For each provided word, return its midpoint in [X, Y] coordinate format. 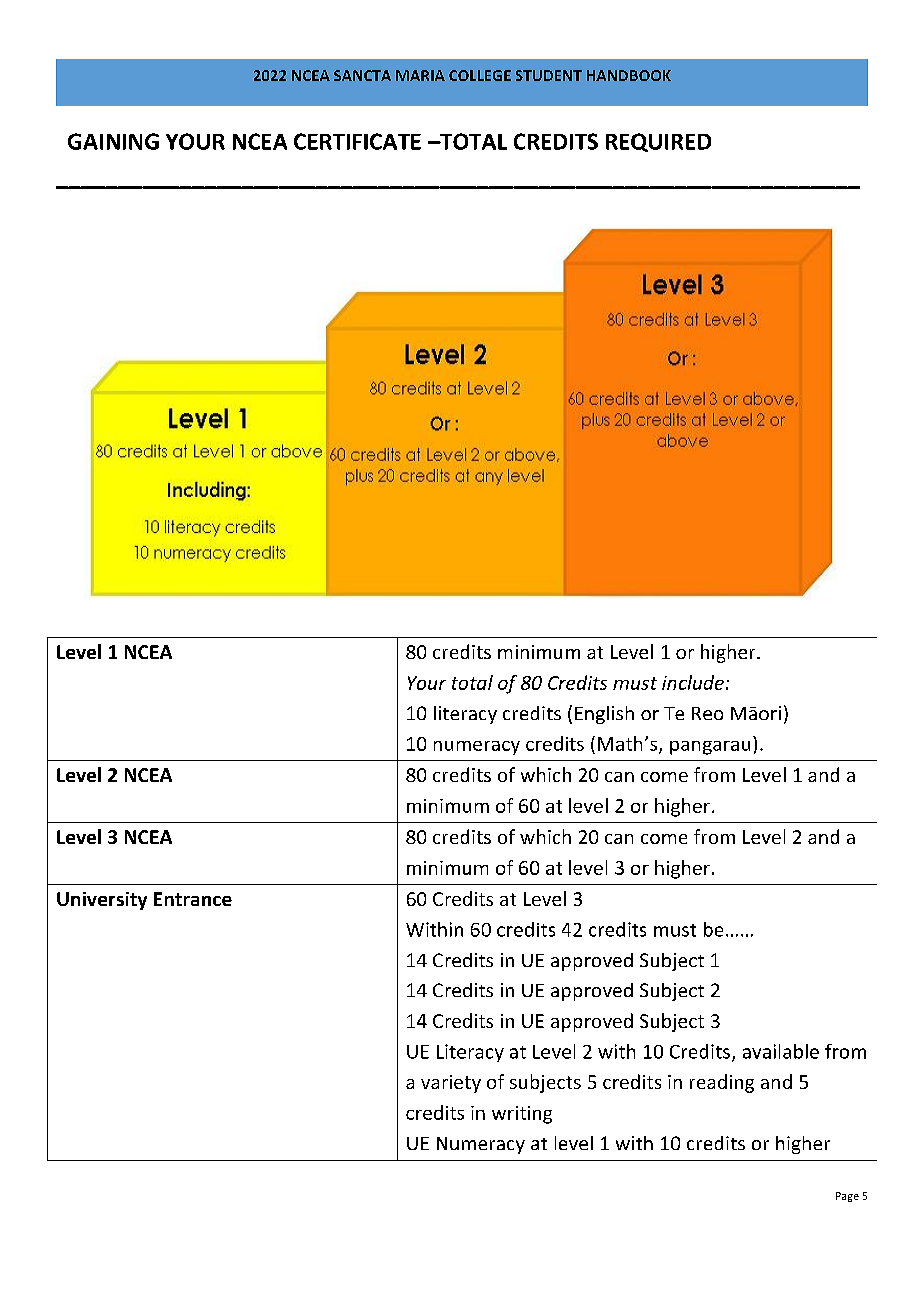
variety [451, 1084]
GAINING [113, 141]
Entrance [193, 899]
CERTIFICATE [357, 141]
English [604, 715]
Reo [707, 713]
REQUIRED [658, 142]
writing [522, 1115]
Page [847, 1197]
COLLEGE [480, 75]
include [693, 682]
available [781, 1051]
